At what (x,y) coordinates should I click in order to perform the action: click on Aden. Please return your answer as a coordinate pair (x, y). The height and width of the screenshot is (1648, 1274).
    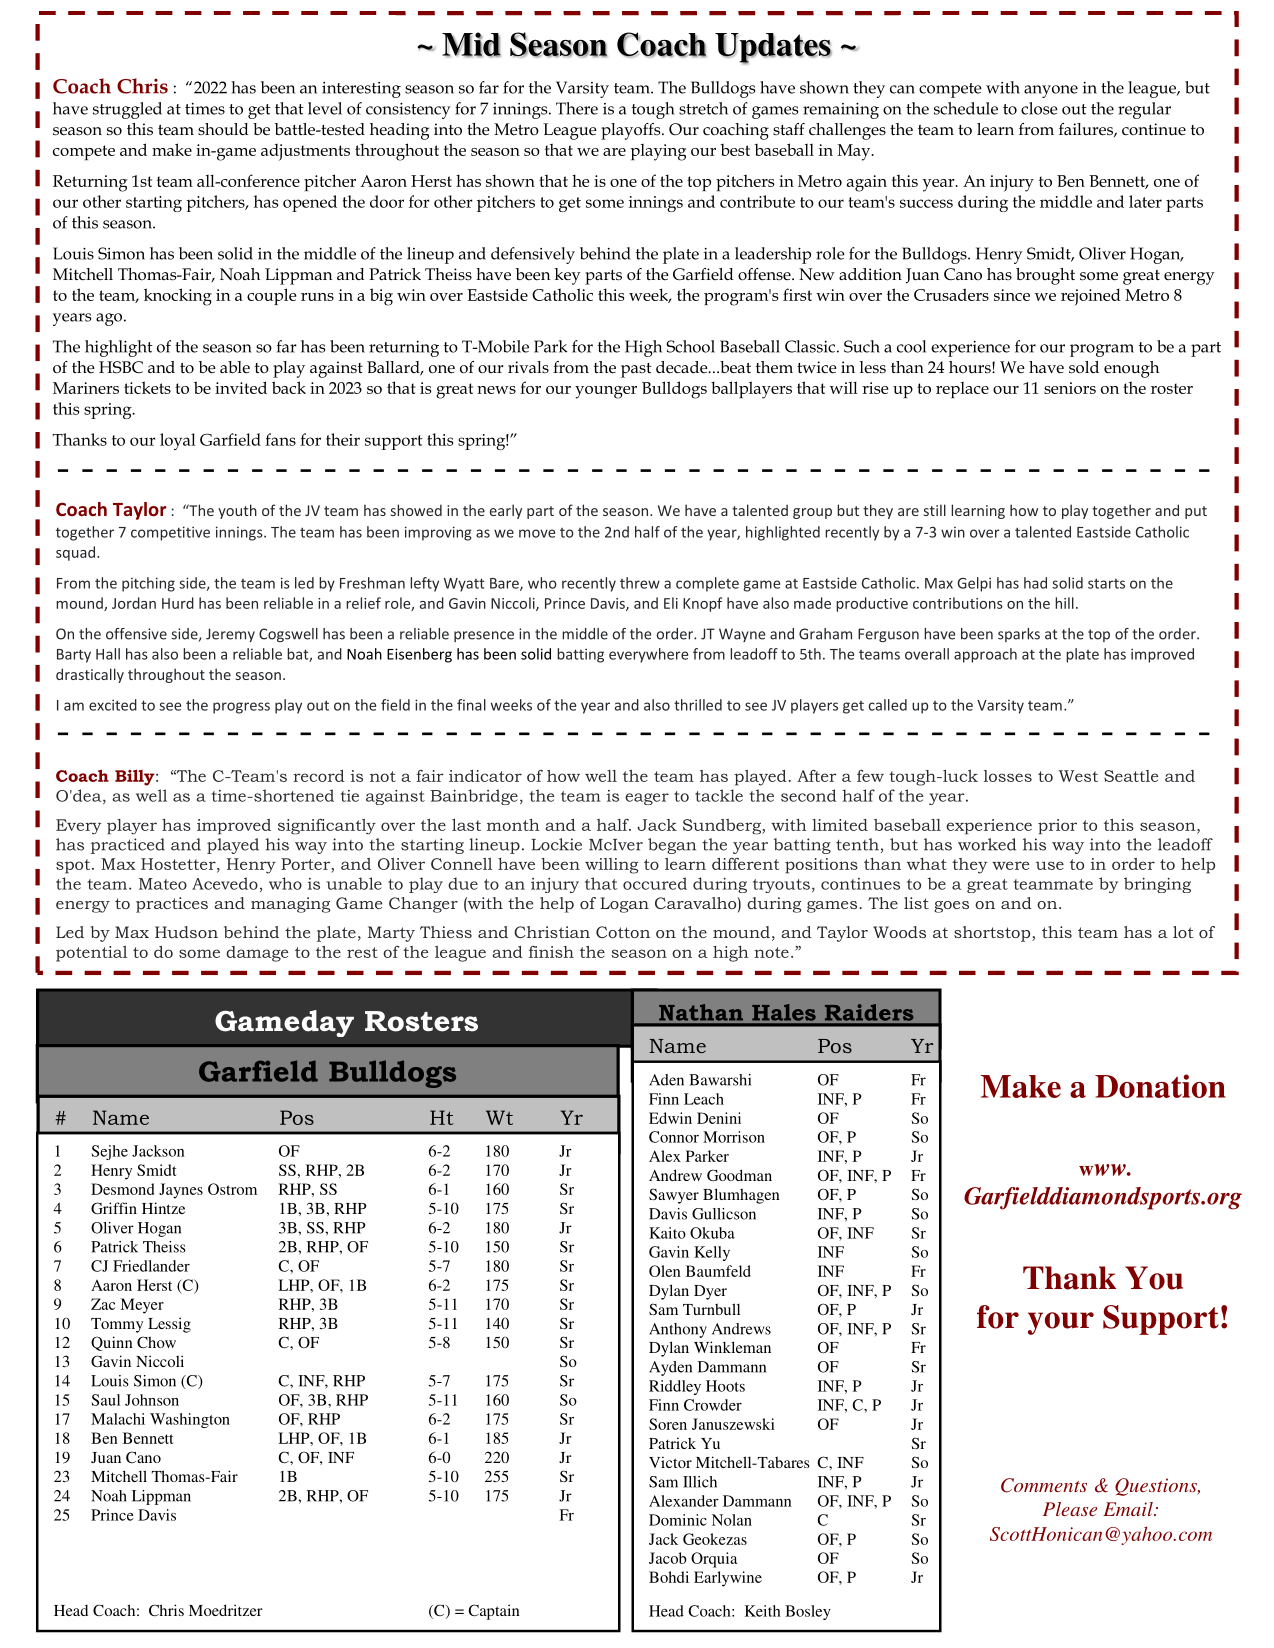
    Looking at the image, I should click on (666, 1080).
